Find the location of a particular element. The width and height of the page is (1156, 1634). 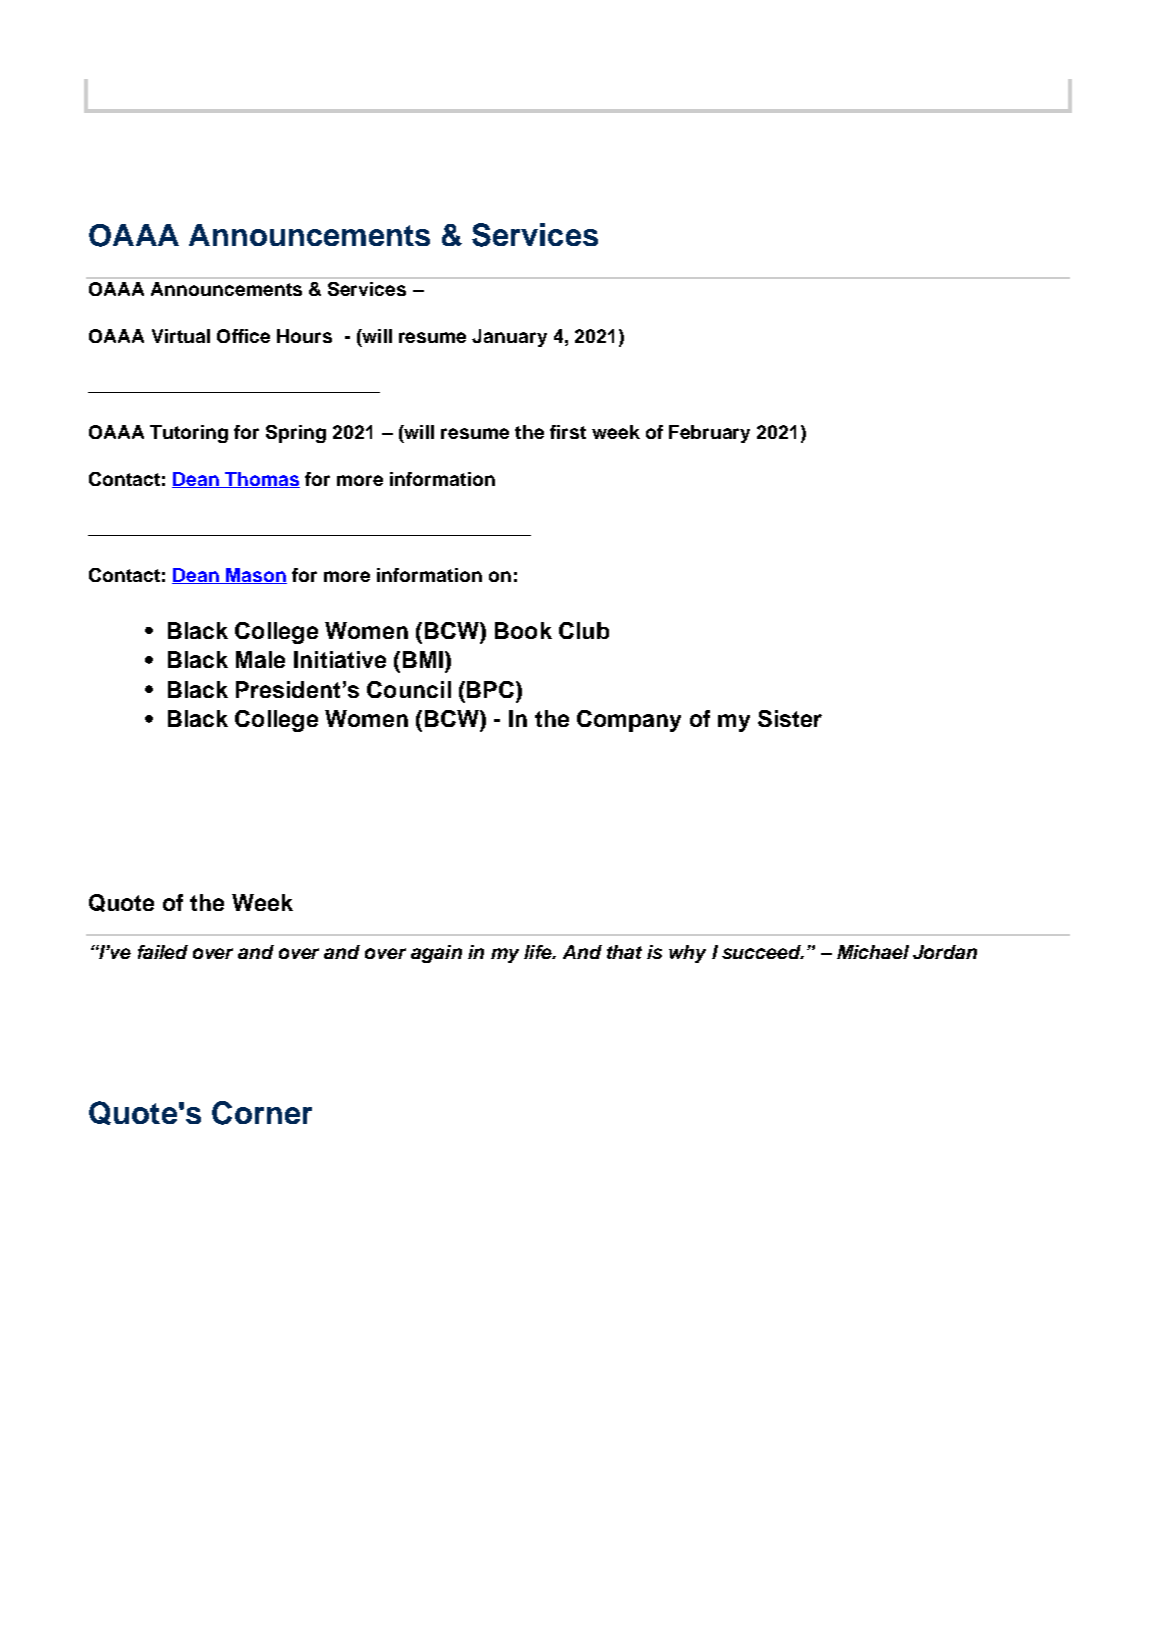

Mason is located at coordinates (255, 576).
